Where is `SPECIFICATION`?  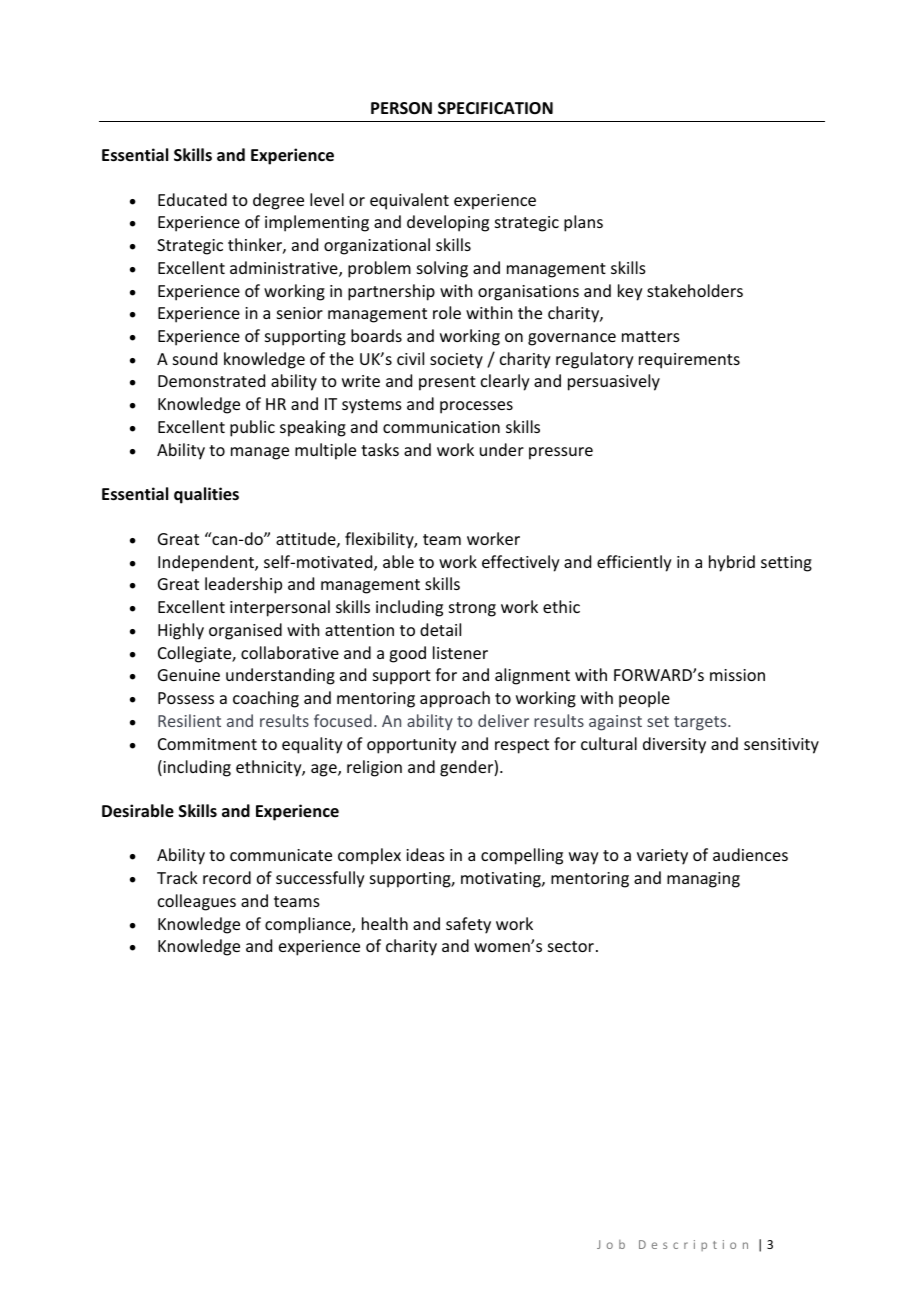 SPECIFICATION is located at coordinates (495, 108).
